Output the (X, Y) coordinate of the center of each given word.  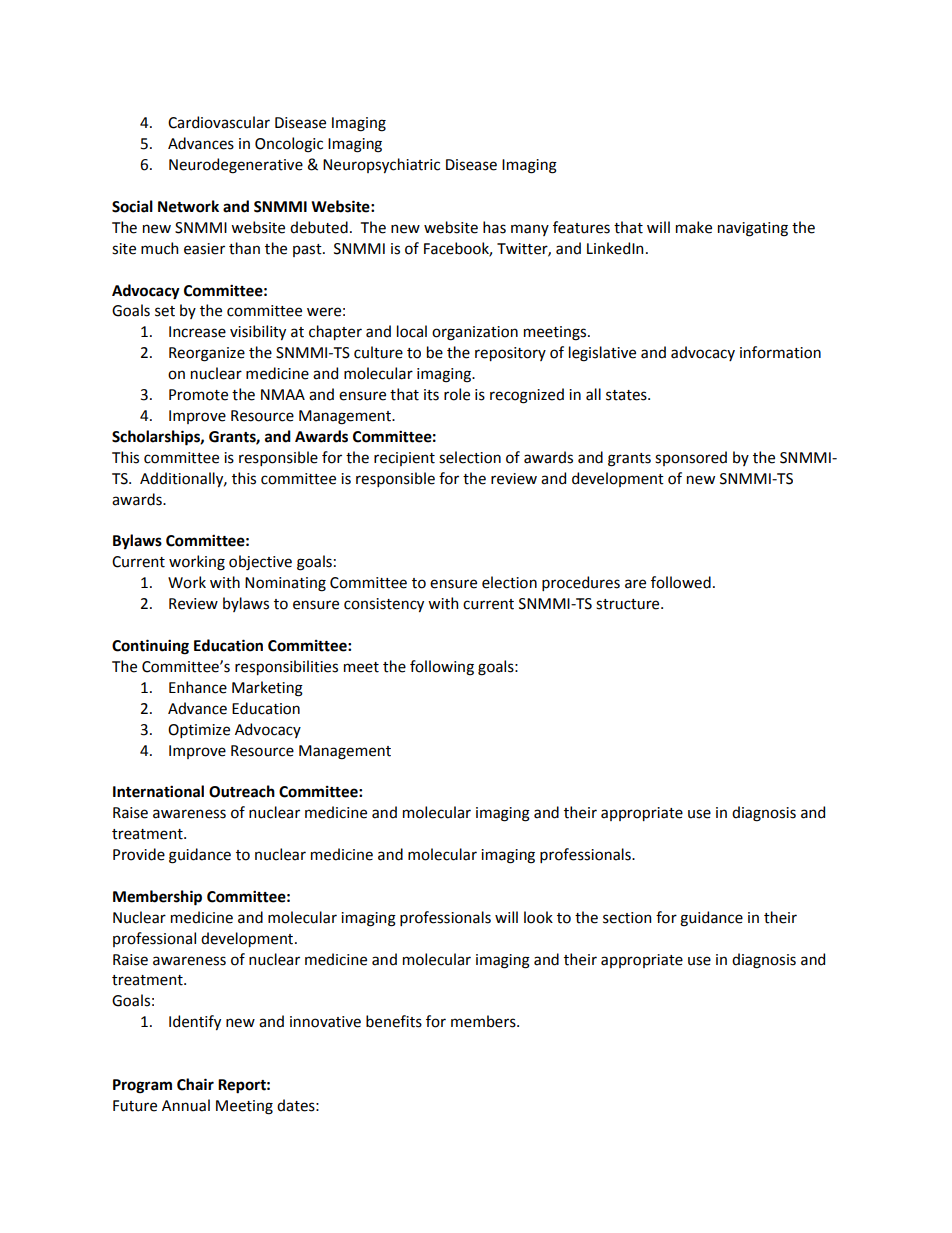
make (694, 227)
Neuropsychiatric (381, 165)
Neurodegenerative (236, 166)
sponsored (691, 458)
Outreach (242, 791)
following (442, 668)
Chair (195, 1084)
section (627, 918)
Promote (198, 395)
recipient (404, 459)
